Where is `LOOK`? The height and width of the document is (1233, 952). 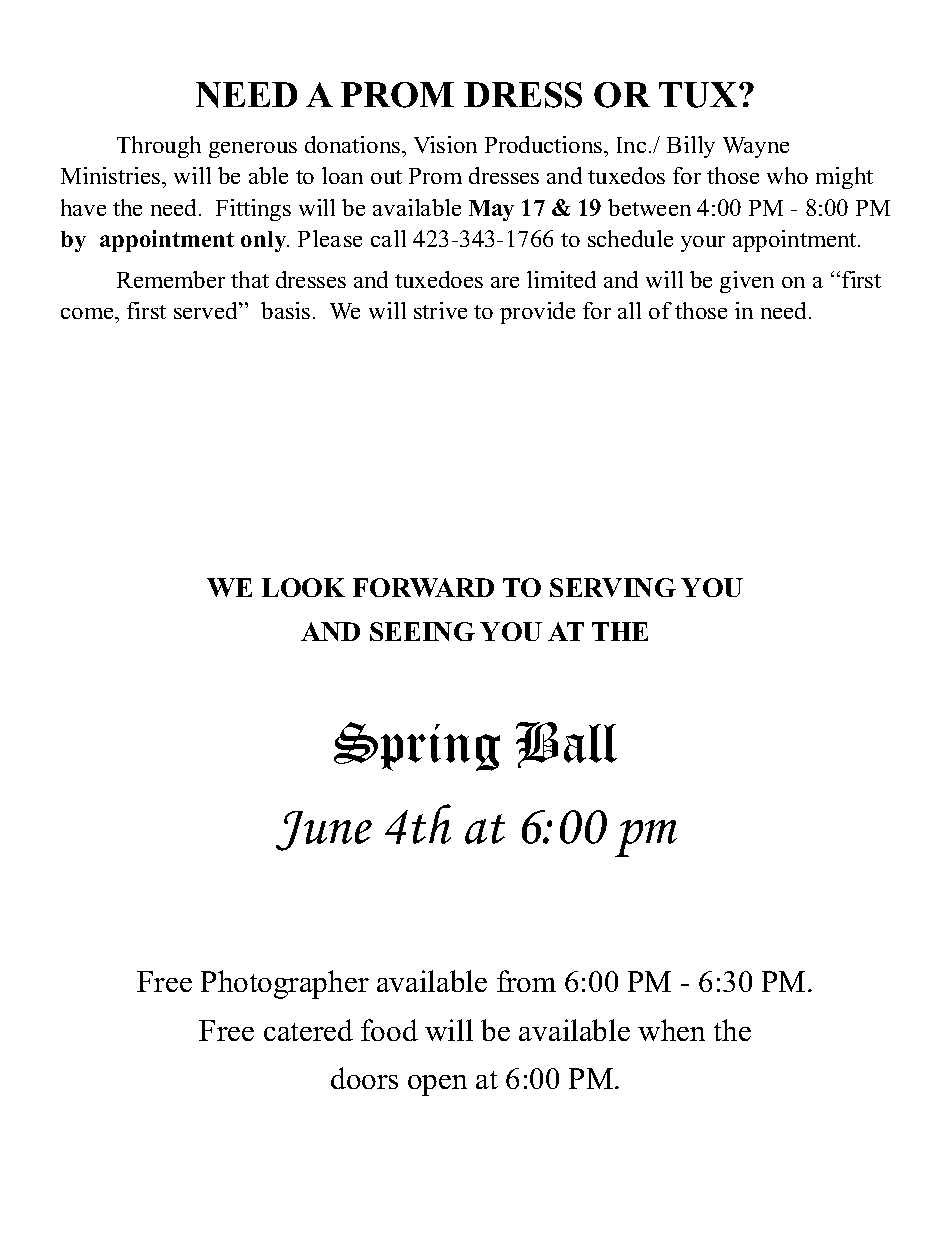 LOOK is located at coordinates (303, 587).
